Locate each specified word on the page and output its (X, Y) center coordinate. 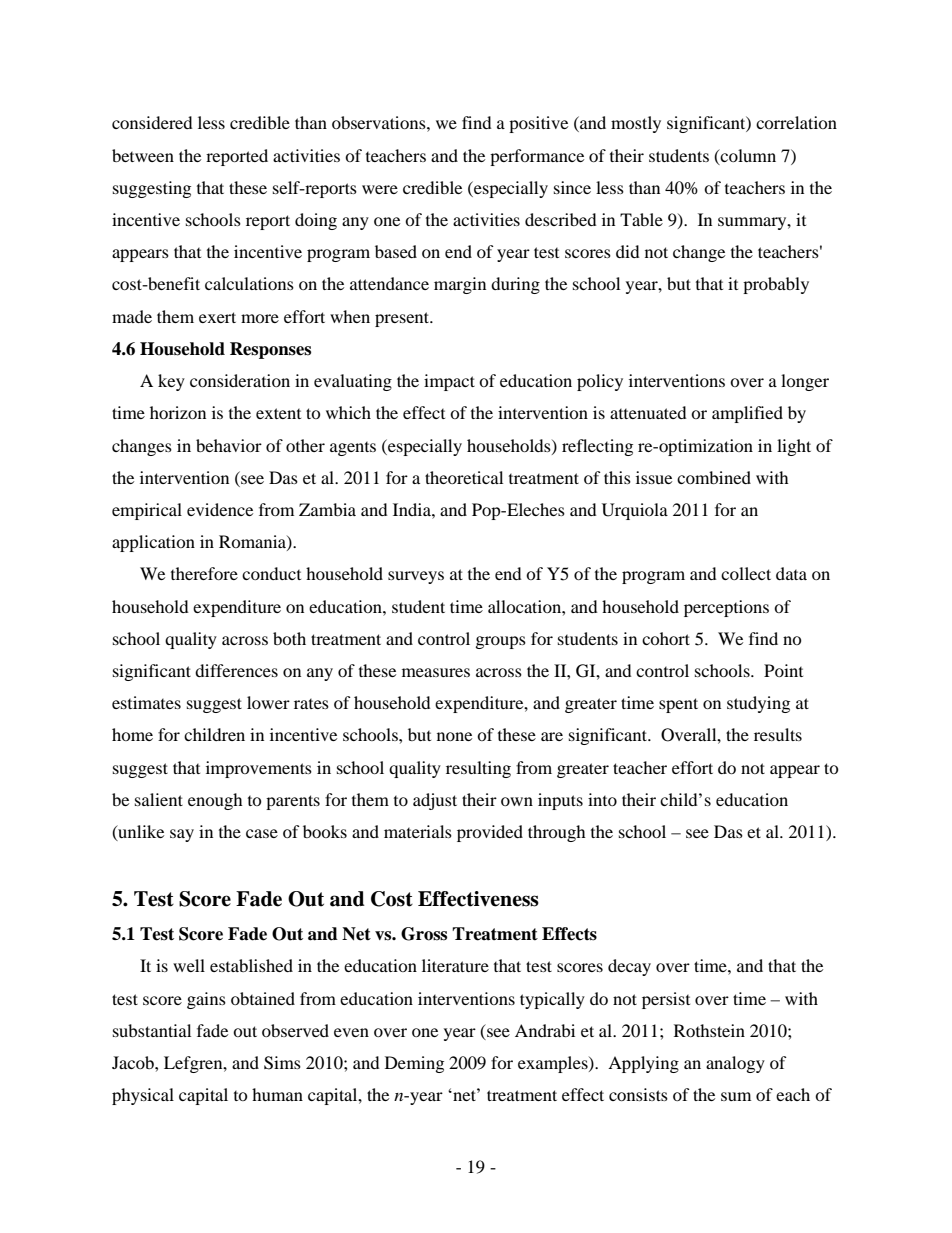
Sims (282, 1063)
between (143, 155)
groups (501, 642)
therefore (204, 573)
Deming (414, 1064)
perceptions (726, 608)
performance (537, 157)
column (747, 155)
